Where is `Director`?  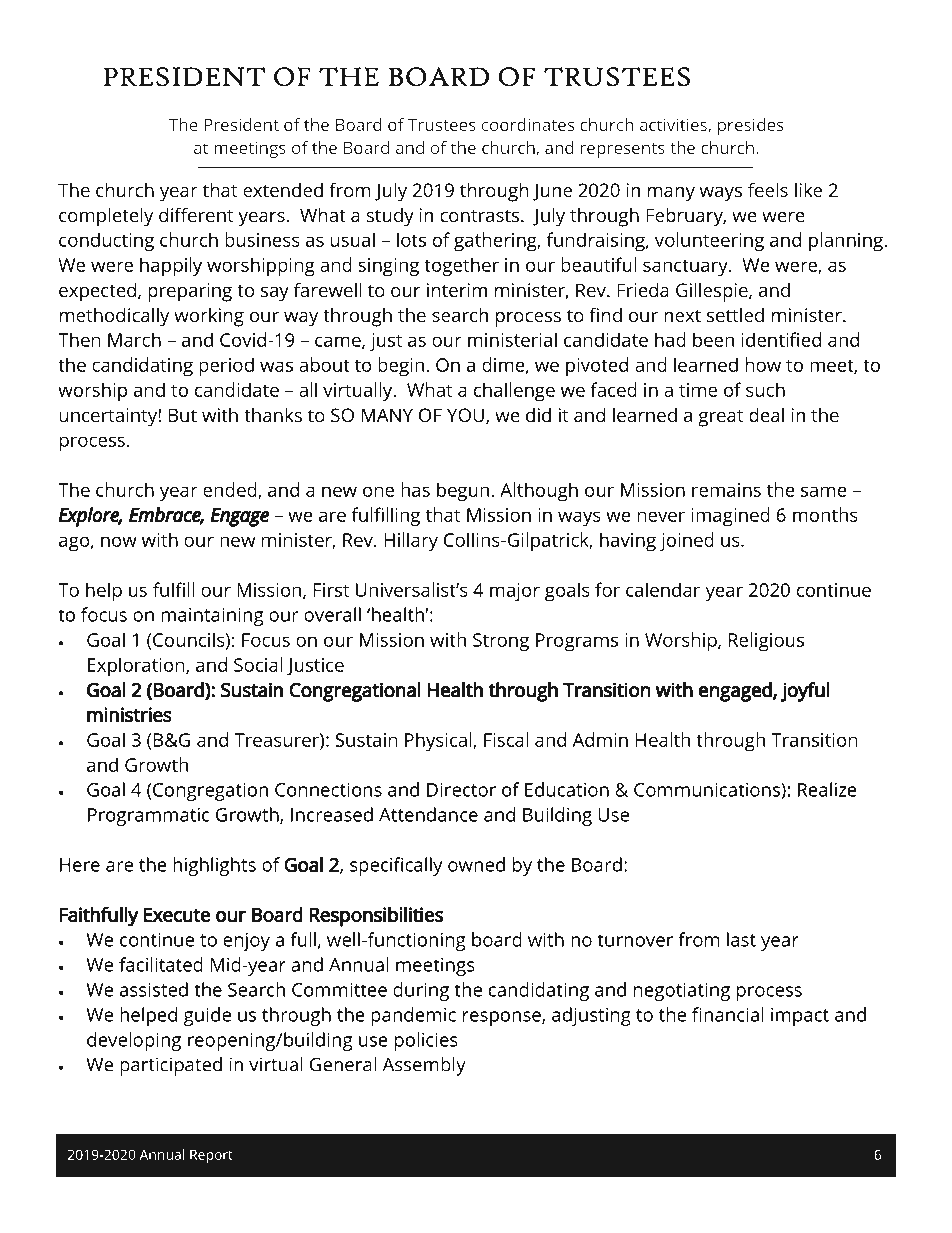 Director is located at coordinates (461, 790).
